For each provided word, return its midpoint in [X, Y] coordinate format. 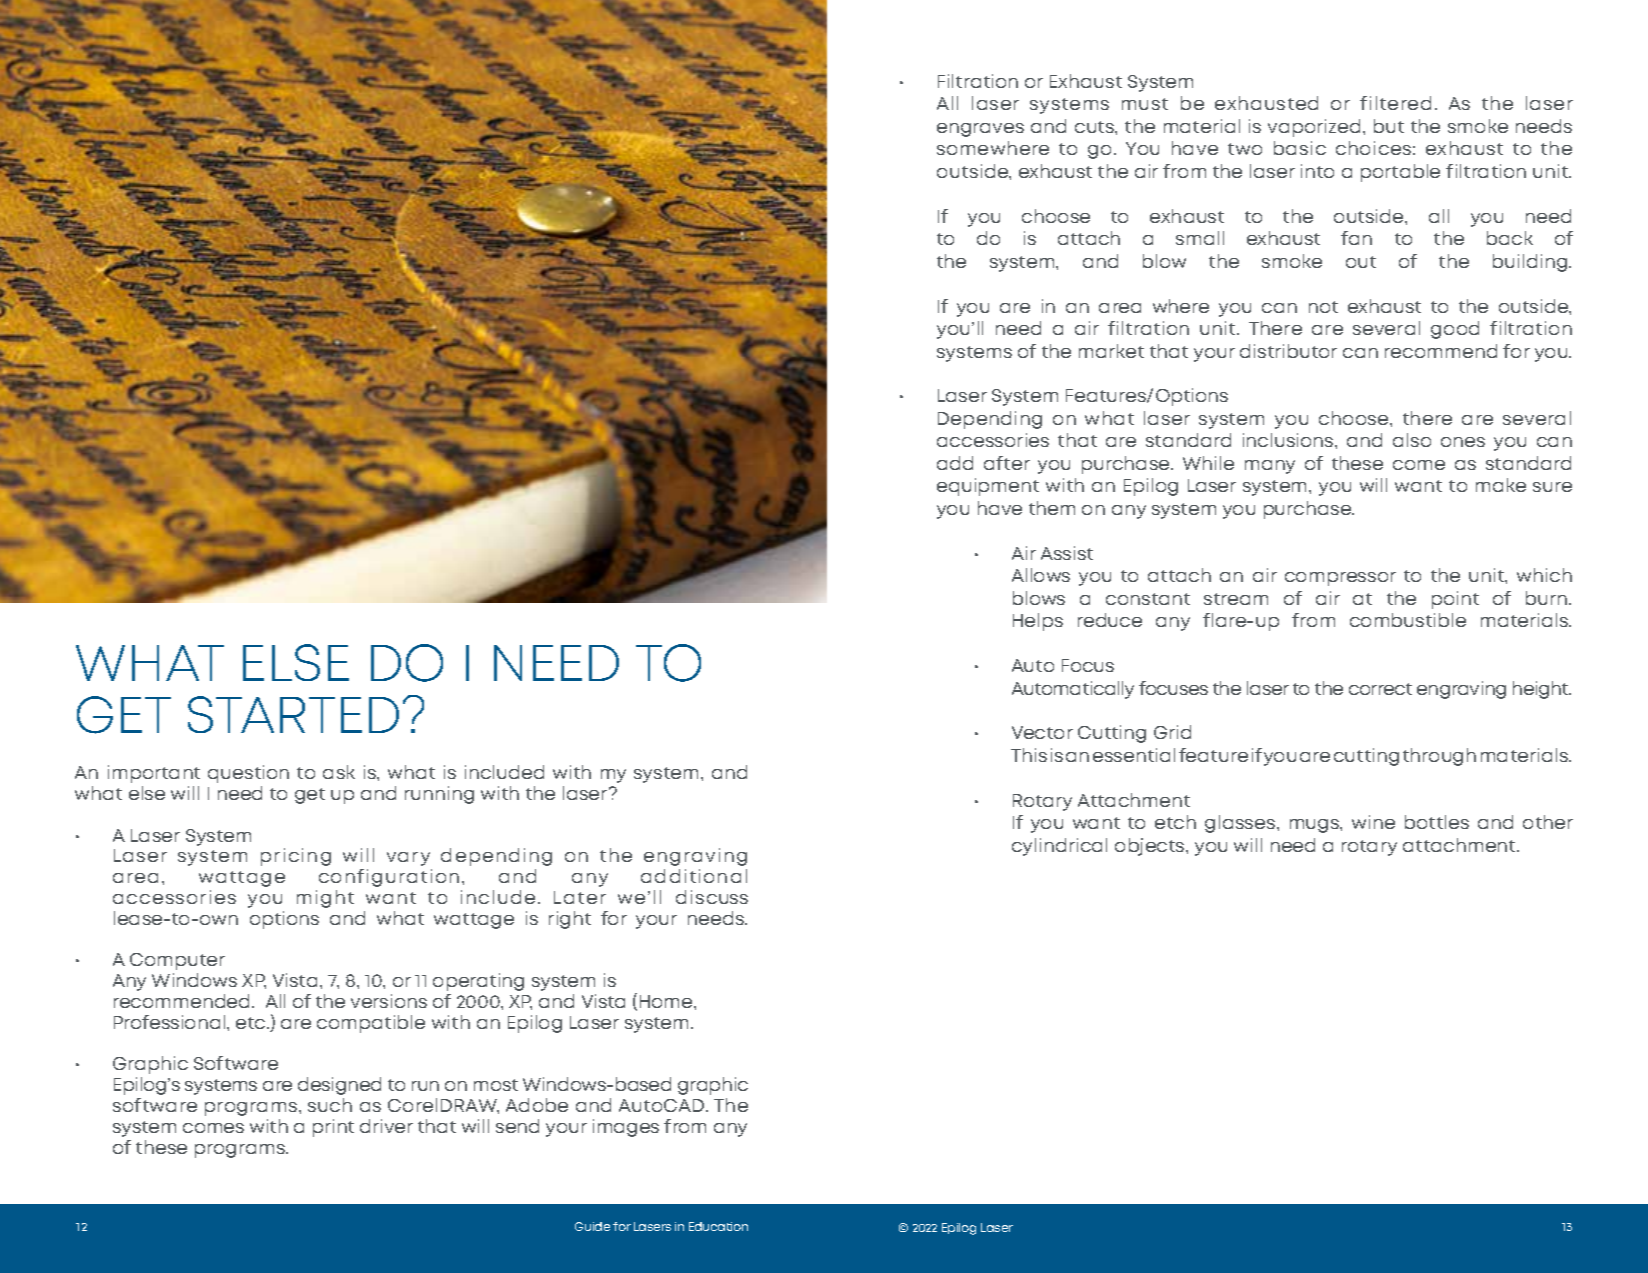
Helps [1038, 622]
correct [1380, 689]
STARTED [293, 714]
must [1145, 104]
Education [718, 1226]
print [333, 1128]
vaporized [1314, 128]
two [1245, 149]
